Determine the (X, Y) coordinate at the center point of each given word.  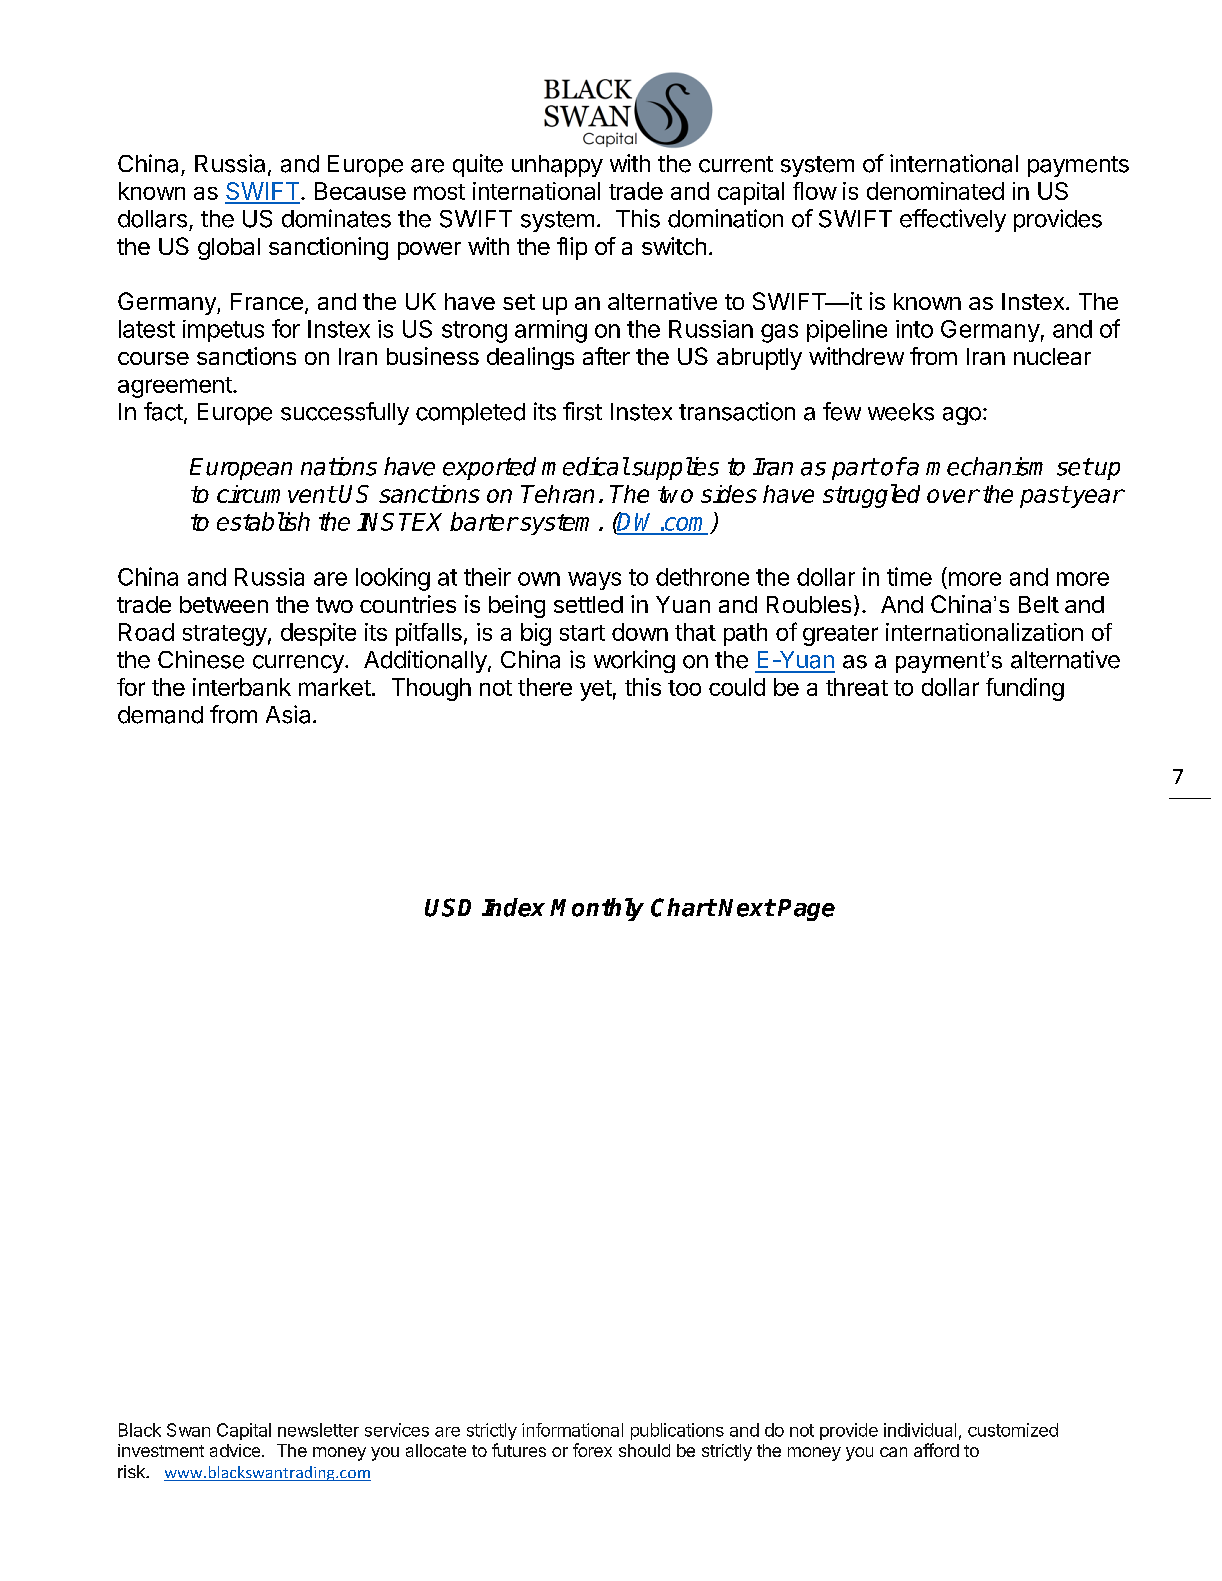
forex (592, 1450)
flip (572, 248)
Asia (288, 714)
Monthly (597, 909)
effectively (953, 220)
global (229, 249)
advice (235, 1450)
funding (1025, 689)
